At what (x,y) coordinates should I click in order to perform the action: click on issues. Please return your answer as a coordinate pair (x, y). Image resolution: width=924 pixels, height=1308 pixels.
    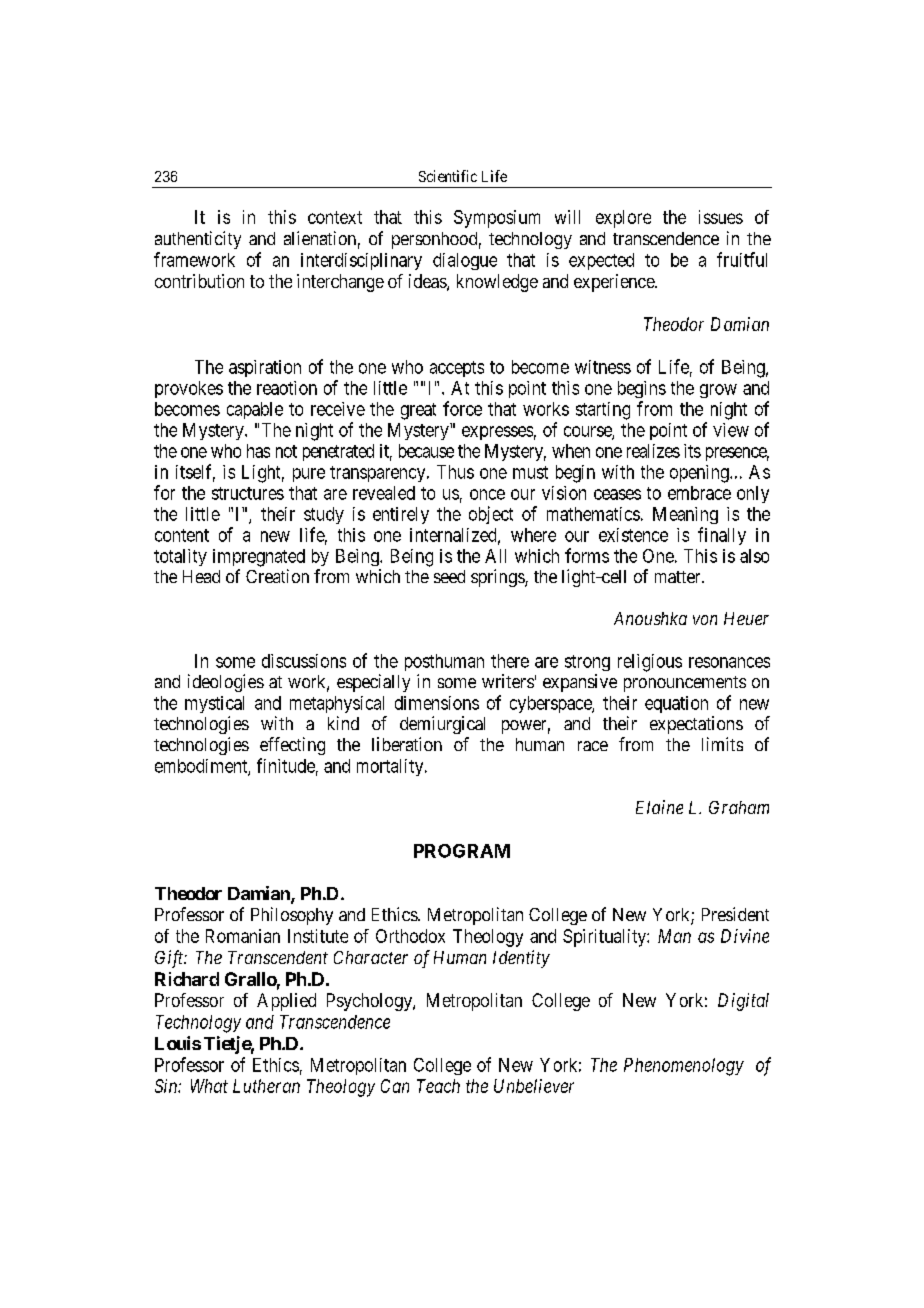
    Looking at the image, I should click on (721, 217).
